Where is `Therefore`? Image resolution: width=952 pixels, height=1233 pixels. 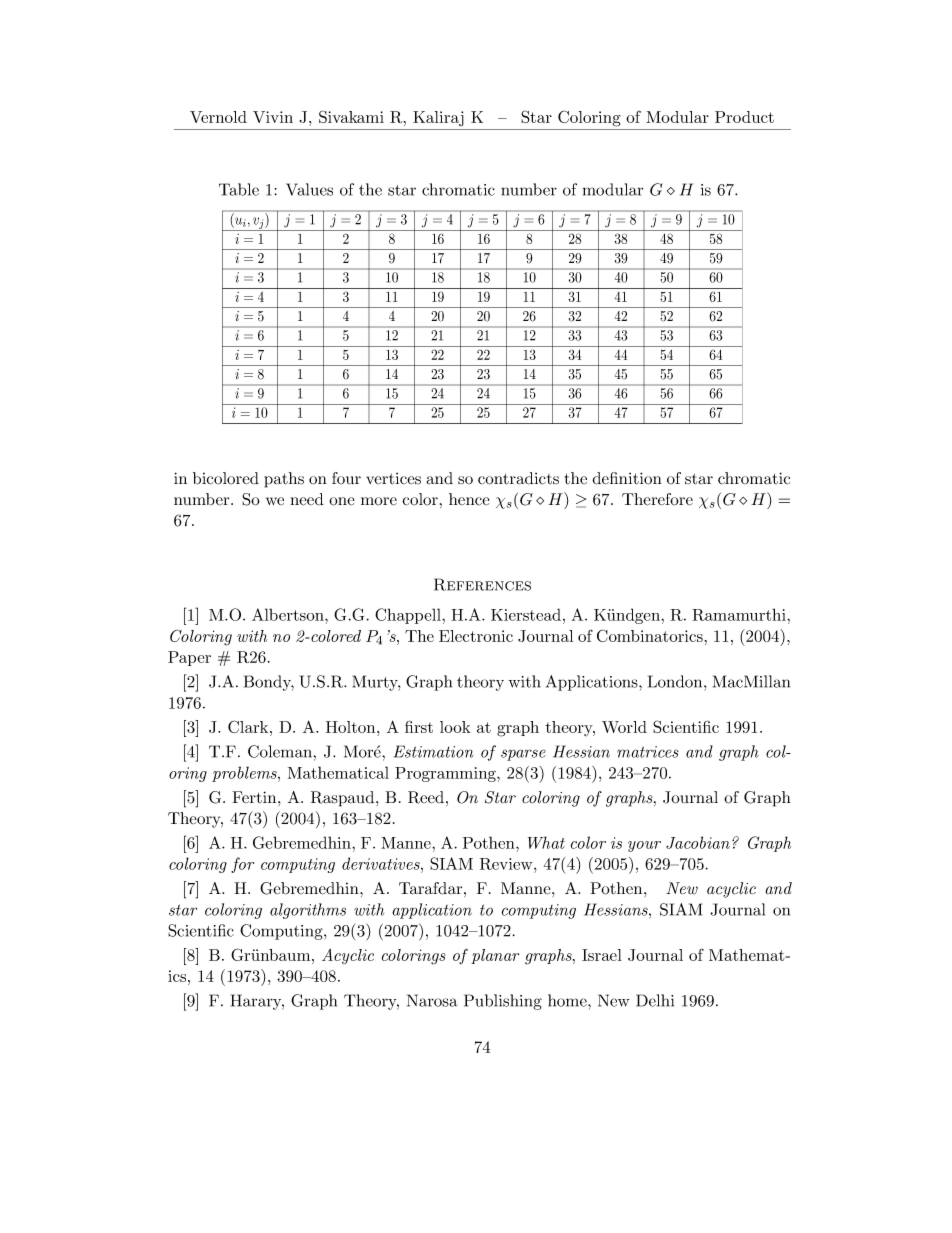
Therefore is located at coordinates (657, 499).
